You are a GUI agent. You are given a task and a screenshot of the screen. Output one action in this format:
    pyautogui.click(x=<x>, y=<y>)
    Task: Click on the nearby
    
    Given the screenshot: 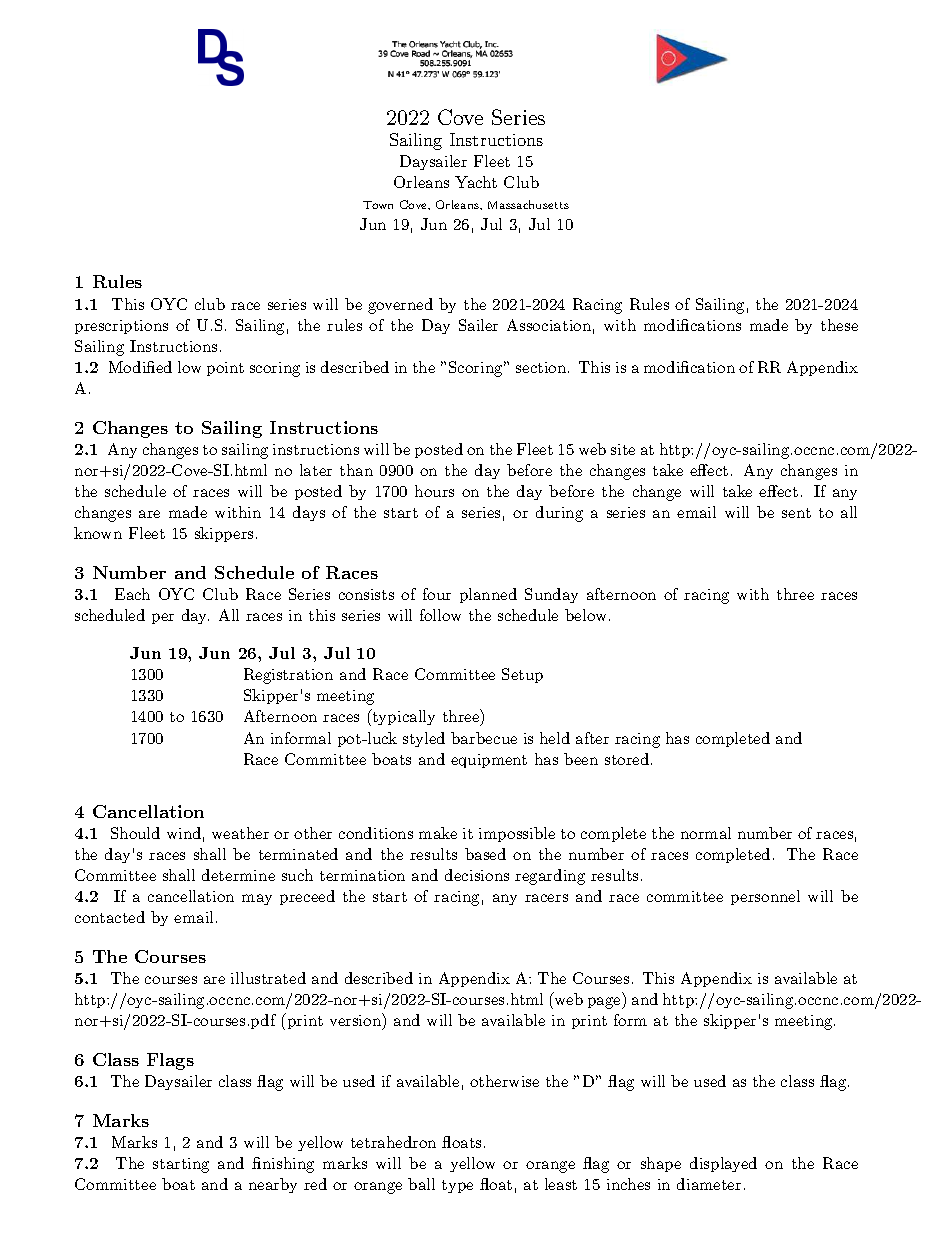 What is the action you would take?
    pyautogui.click(x=273, y=1185)
